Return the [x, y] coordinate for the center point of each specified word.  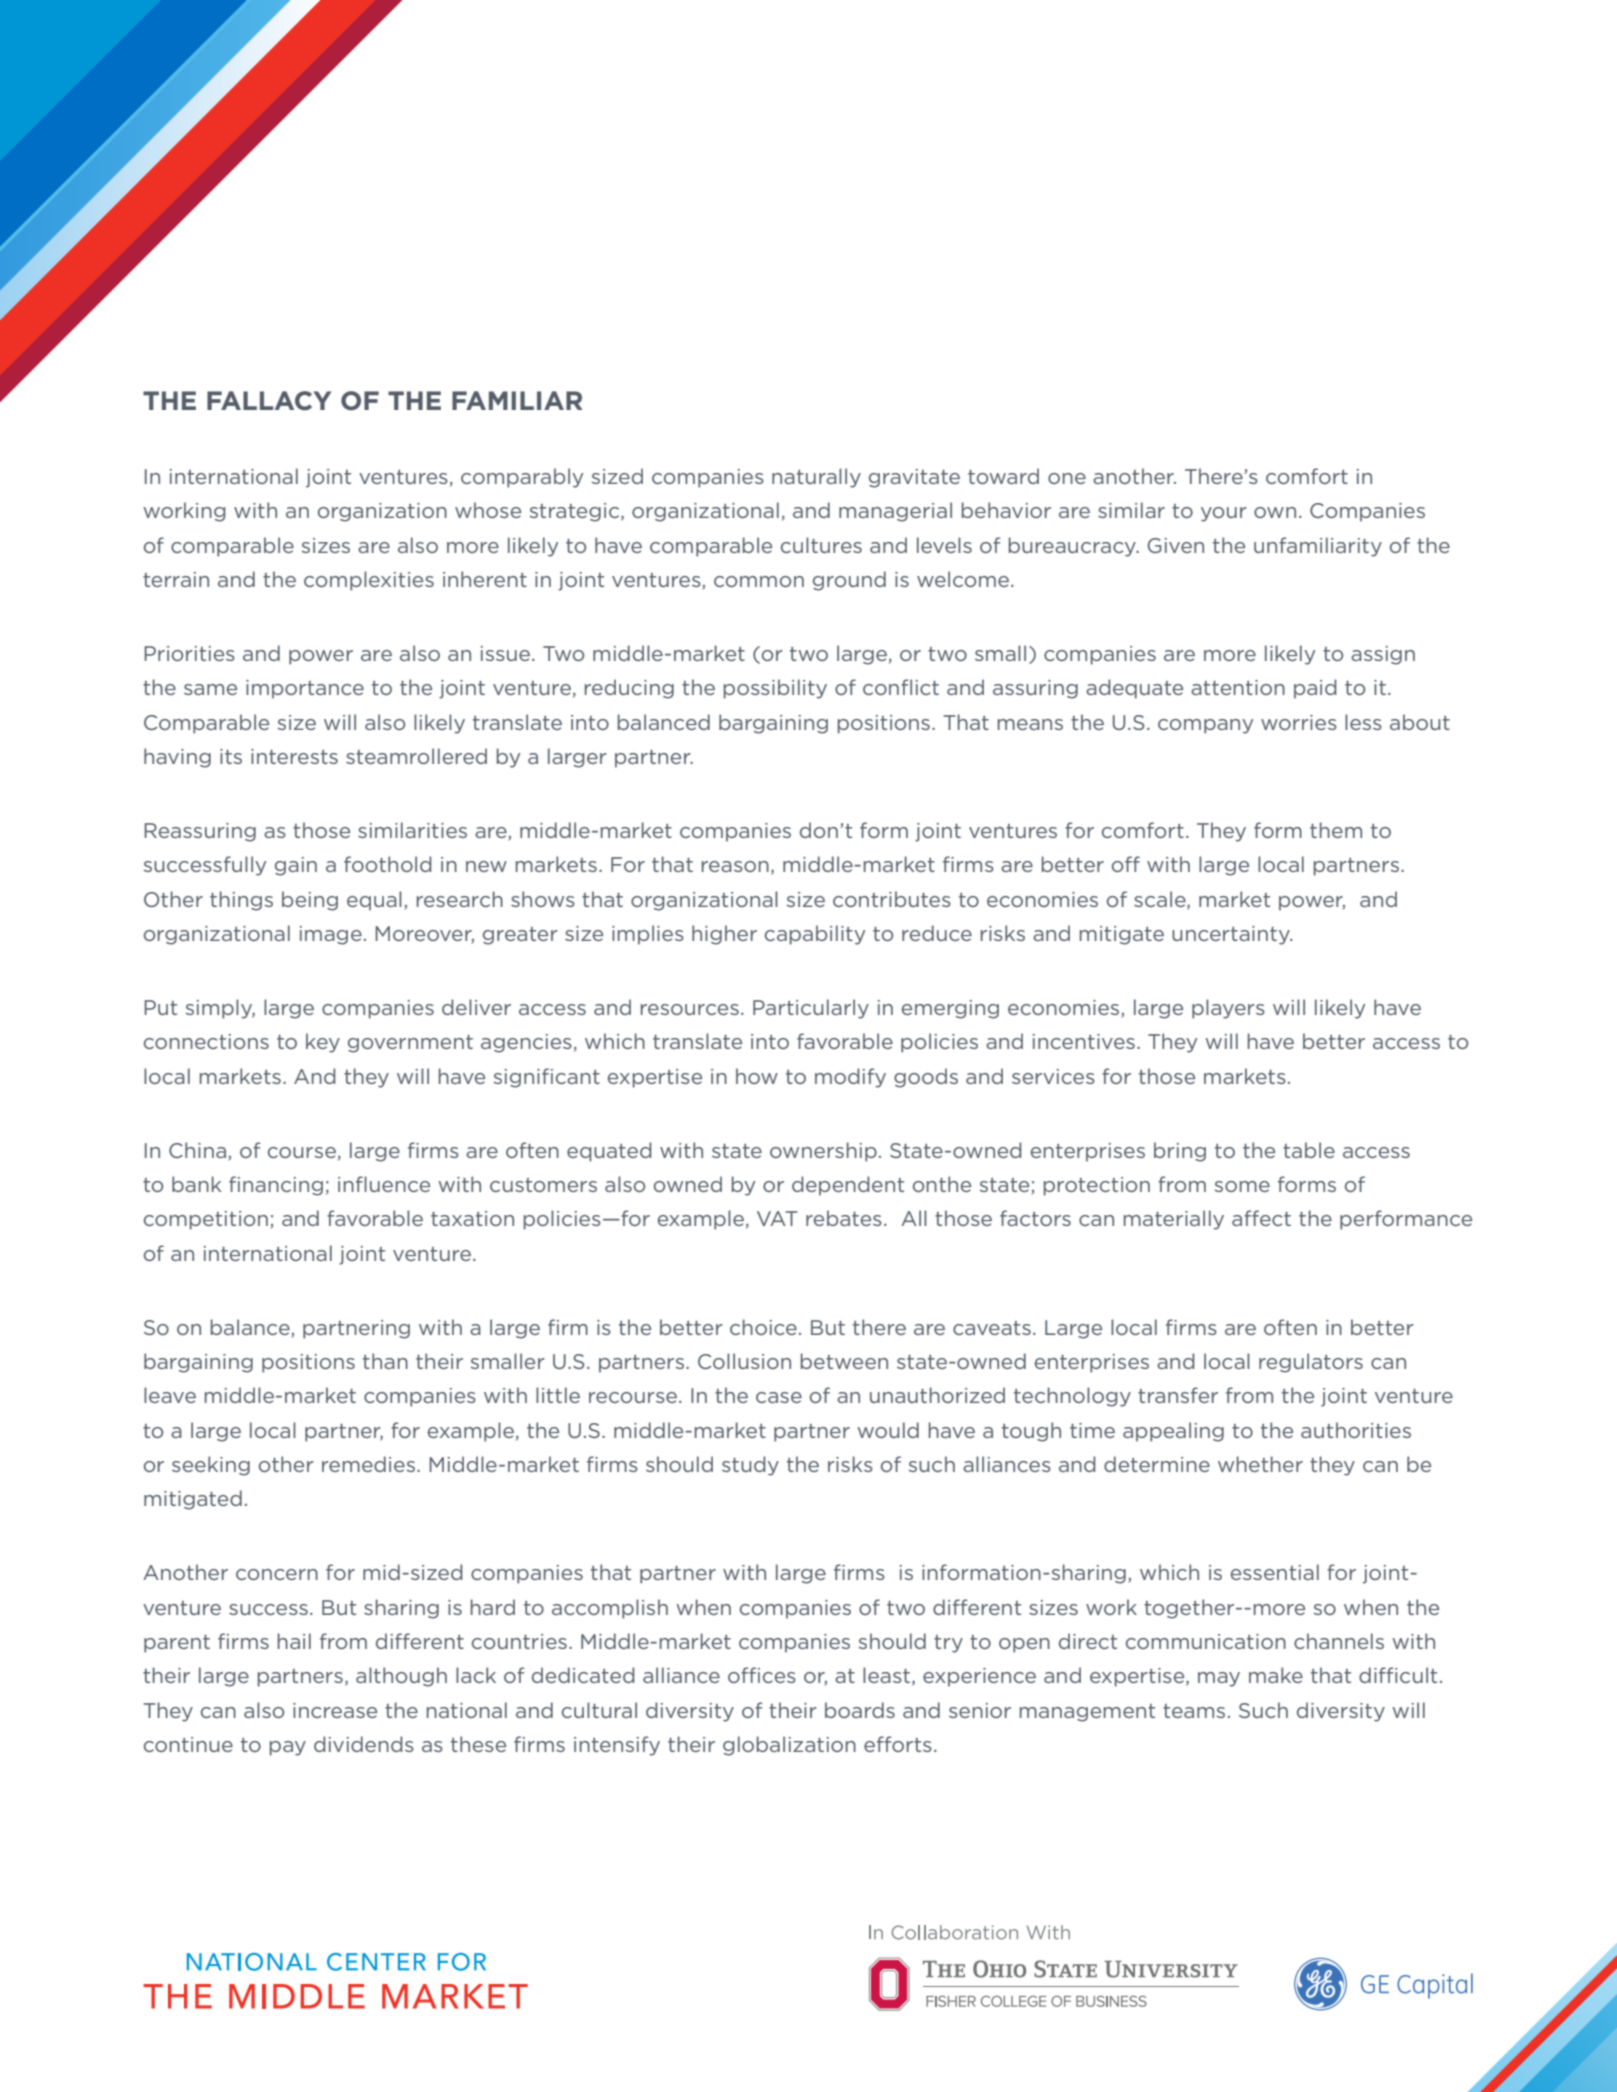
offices [762, 1675]
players [1228, 1009]
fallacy [269, 401]
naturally [816, 478]
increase [335, 1710]
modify [850, 1078]
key [323, 1043]
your [1224, 514]
